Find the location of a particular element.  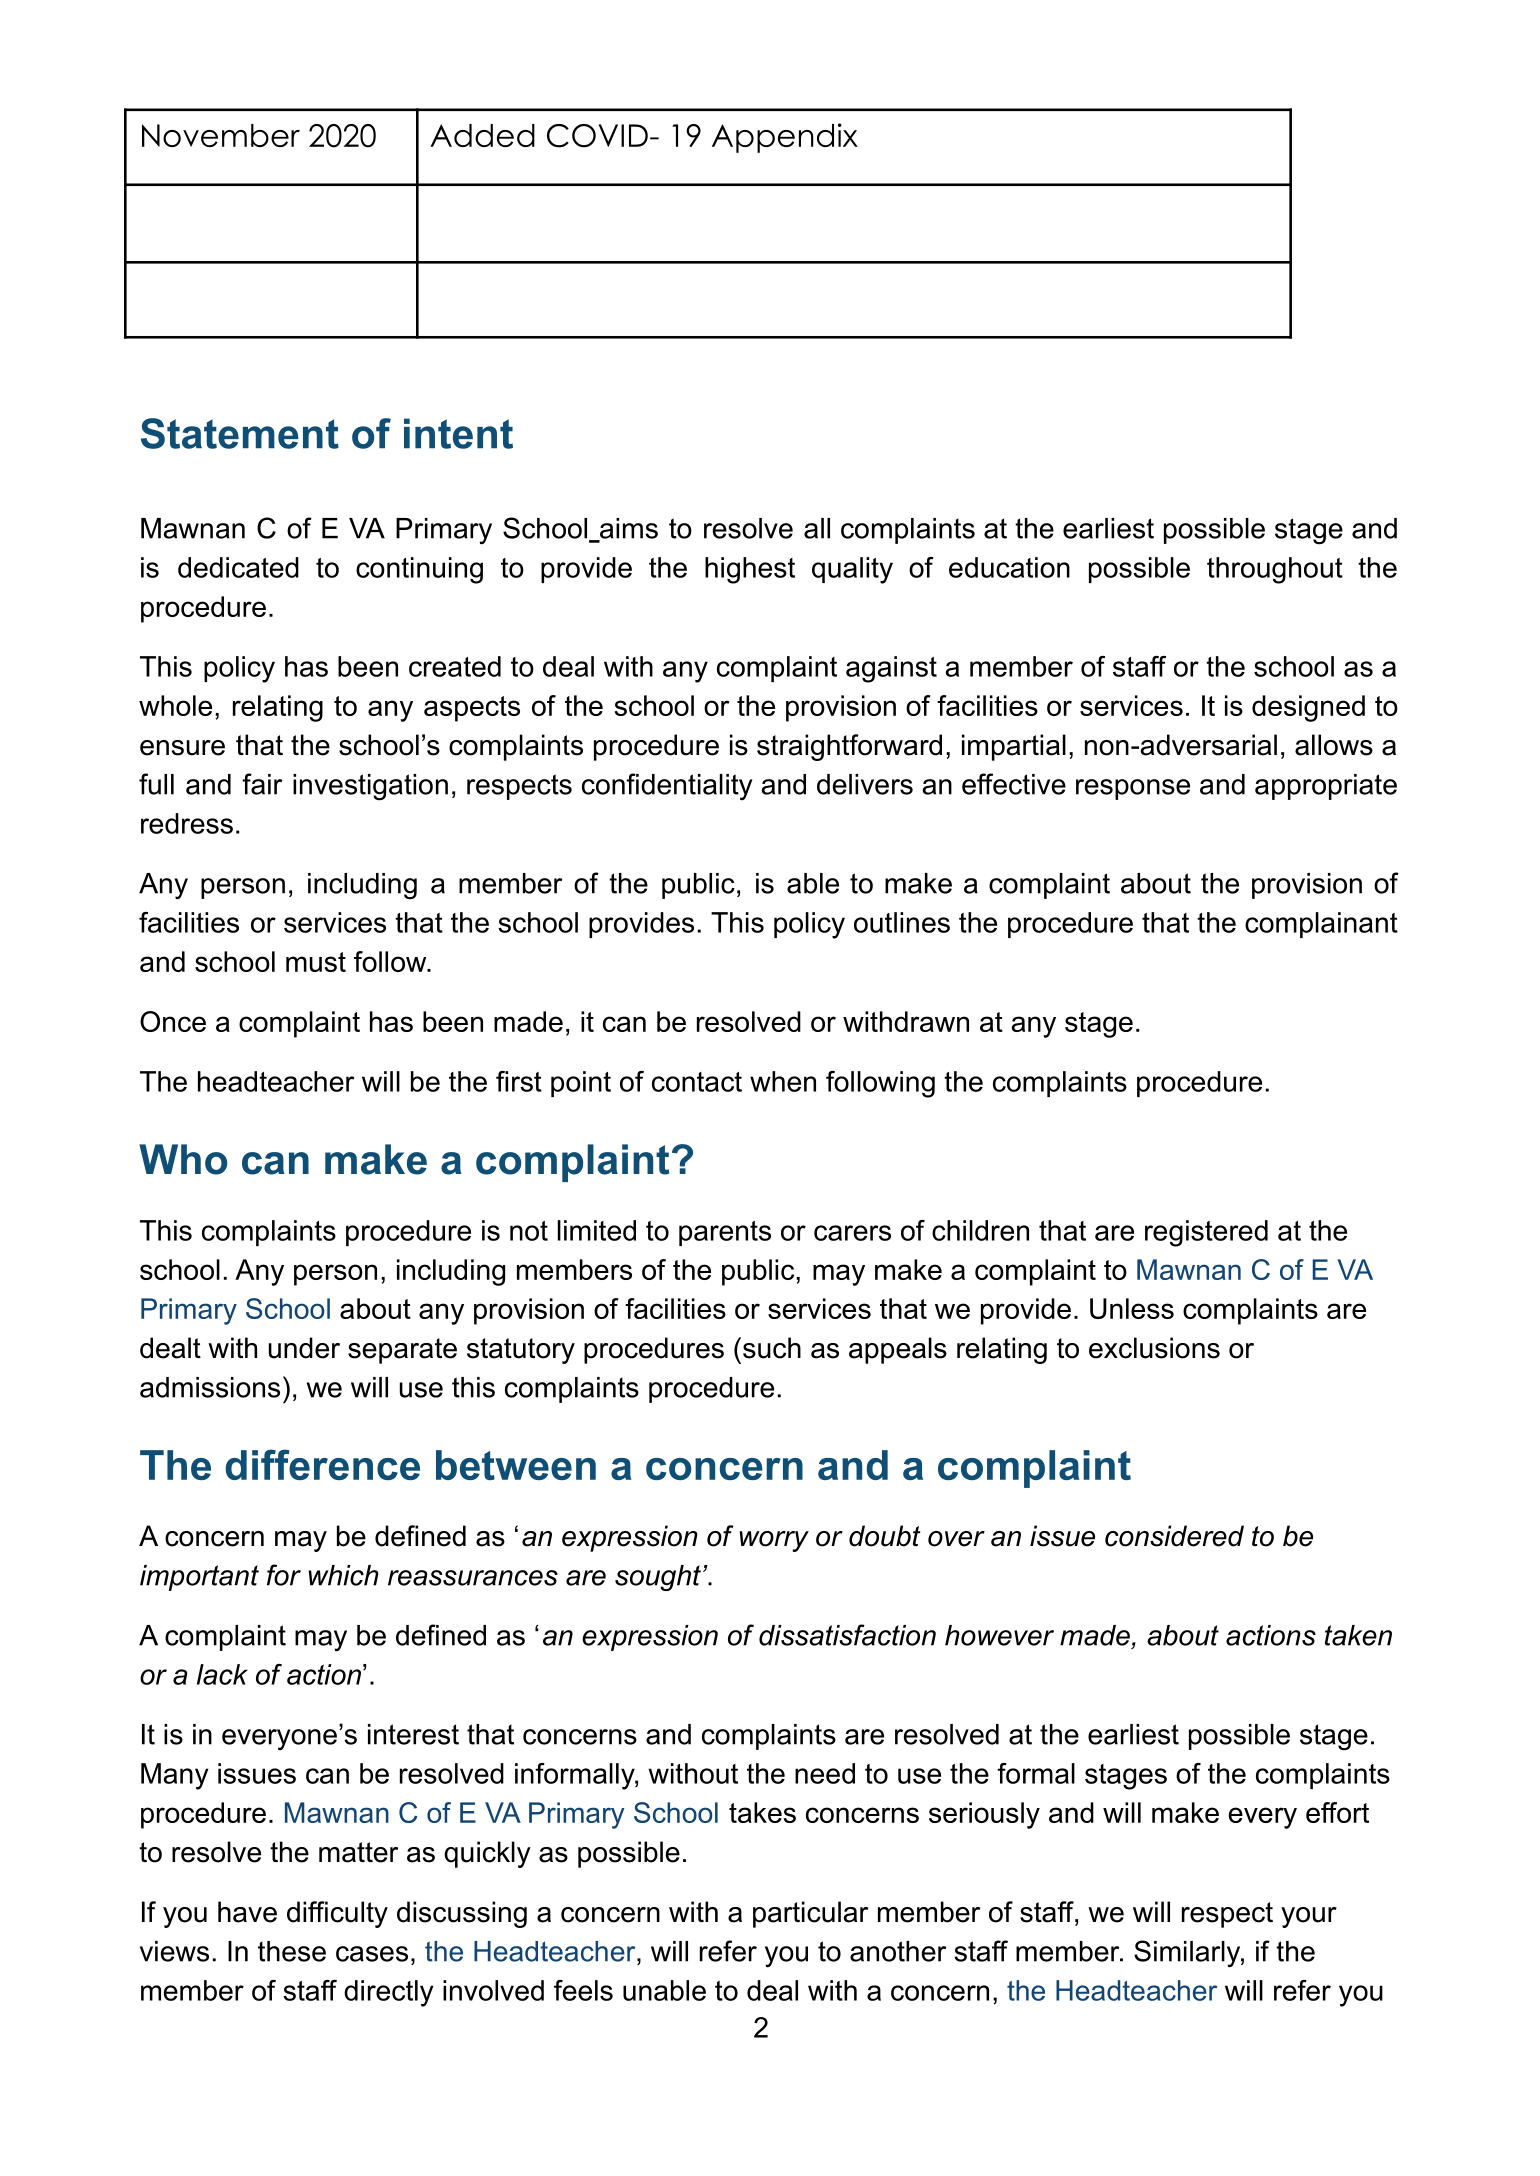

Appendix is located at coordinates (785, 138).
